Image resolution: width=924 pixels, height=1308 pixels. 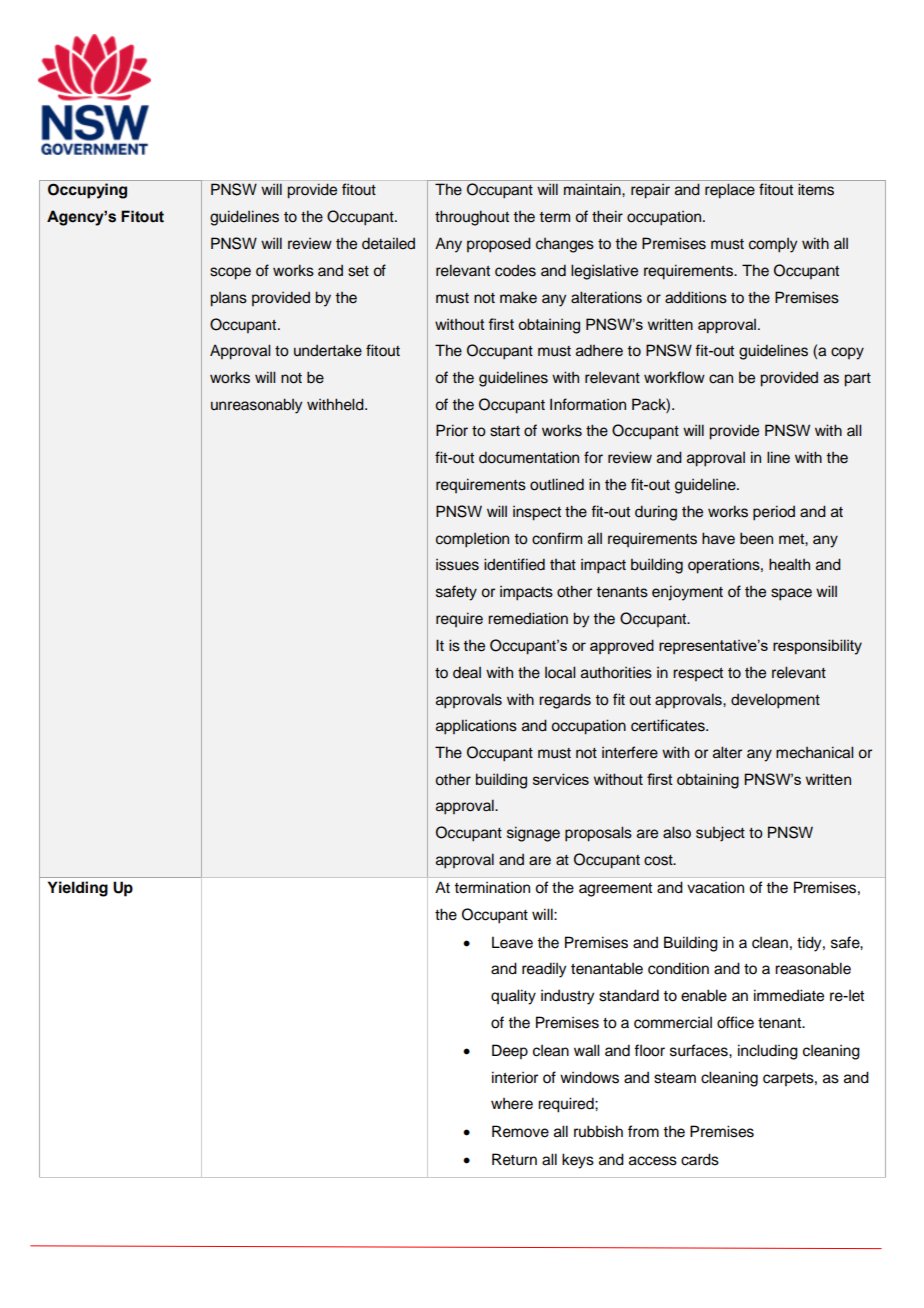 What do you see at coordinates (472, 218) in the screenshot?
I see `throughout` at bounding box center [472, 218].
